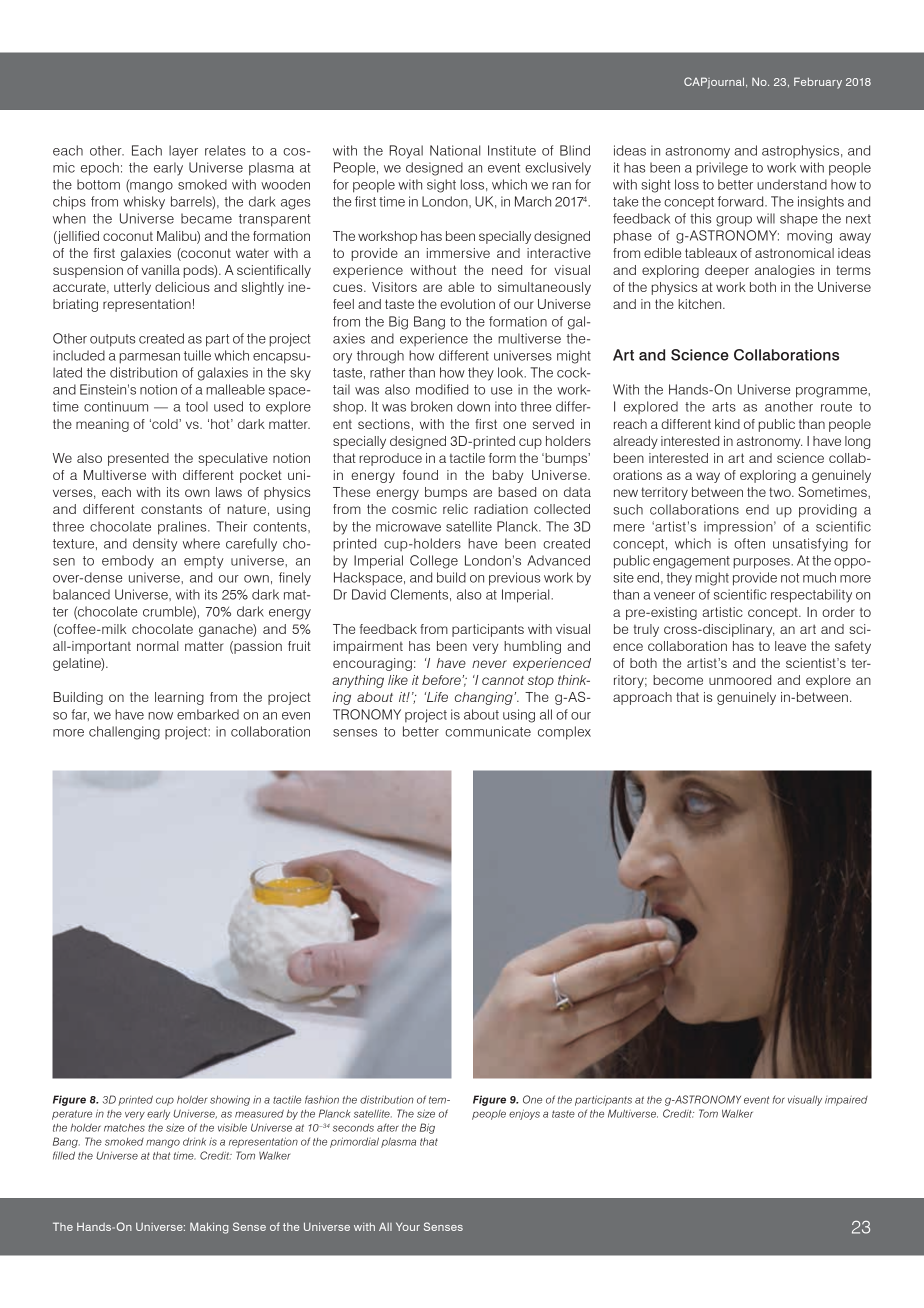  I want to click on parmesan, so click(149, 358).
